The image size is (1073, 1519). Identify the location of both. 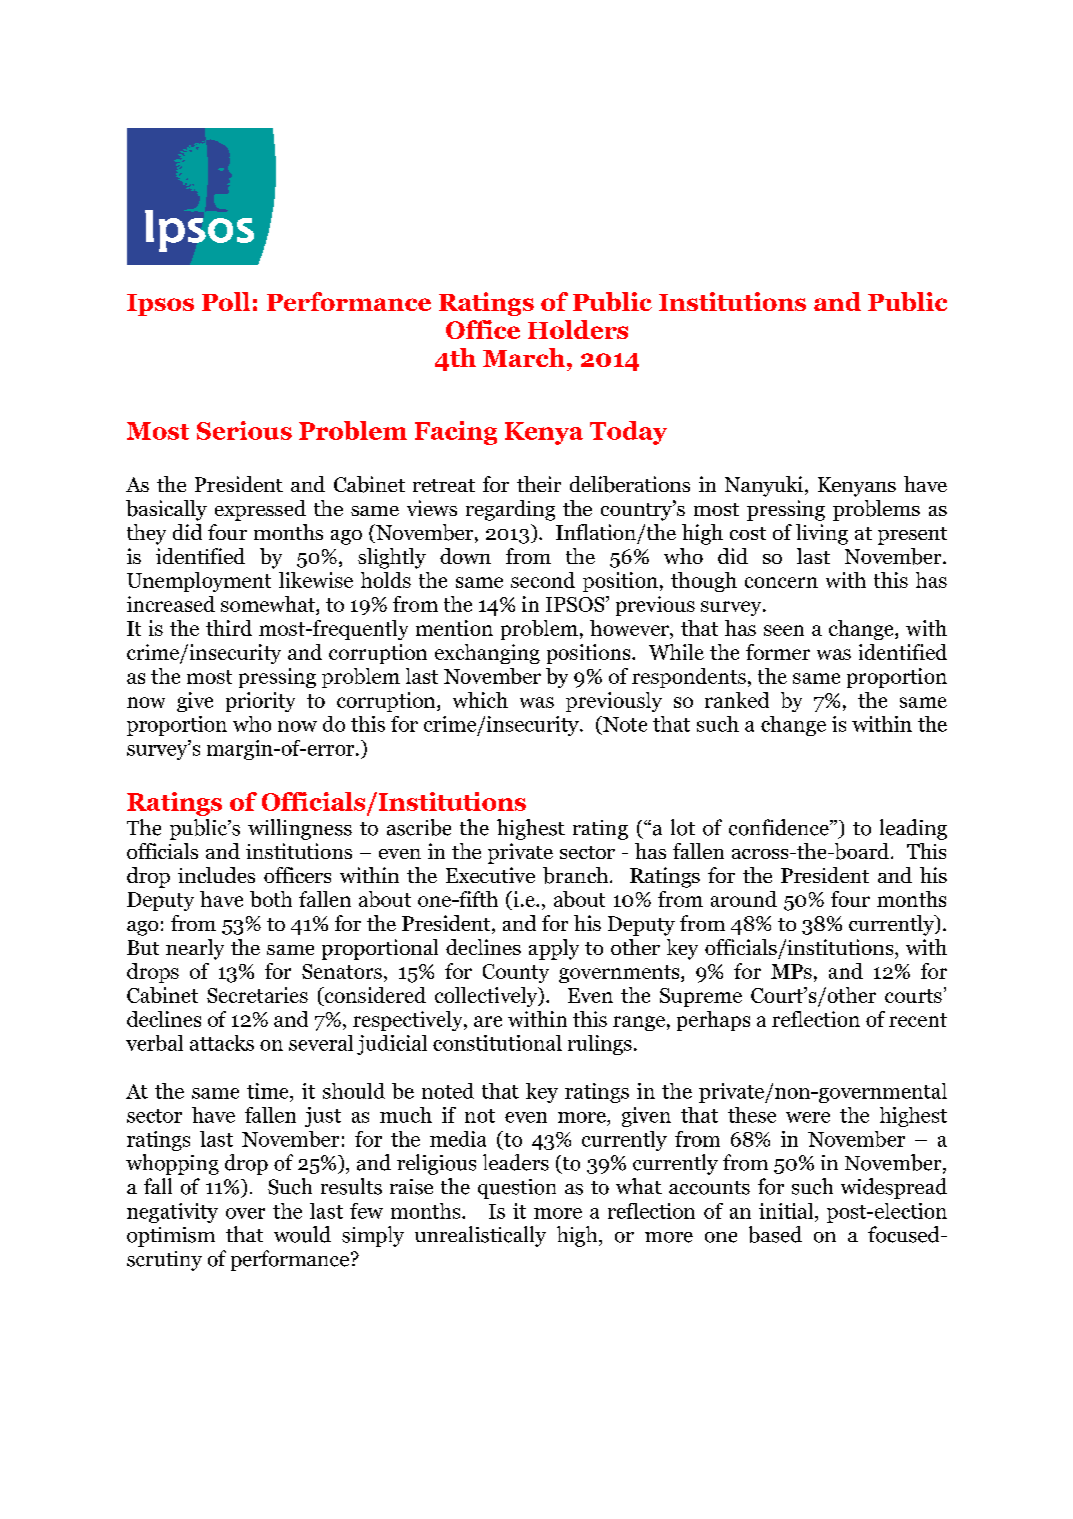
(271, 899).
